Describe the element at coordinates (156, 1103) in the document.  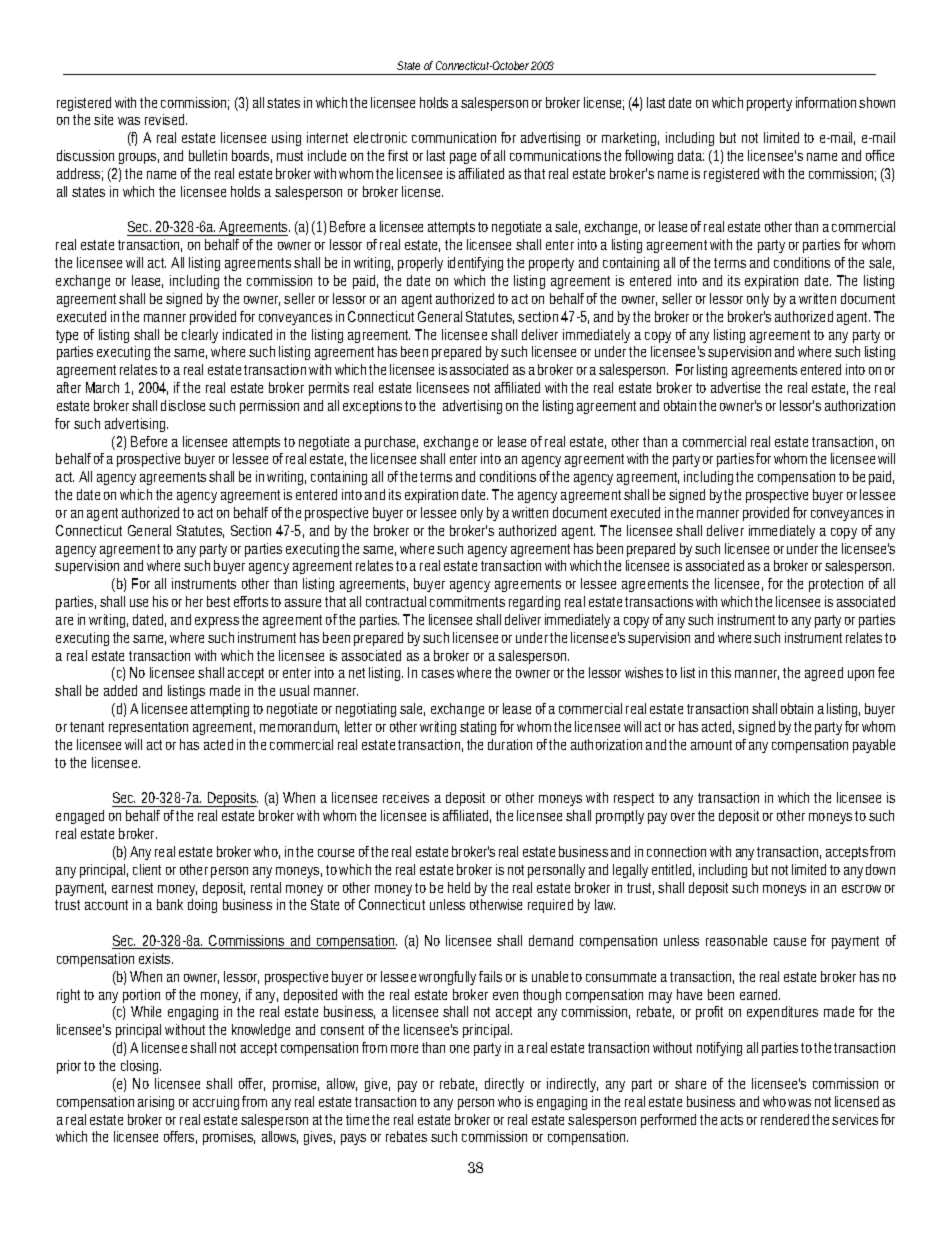
I see `arising` at that location.
